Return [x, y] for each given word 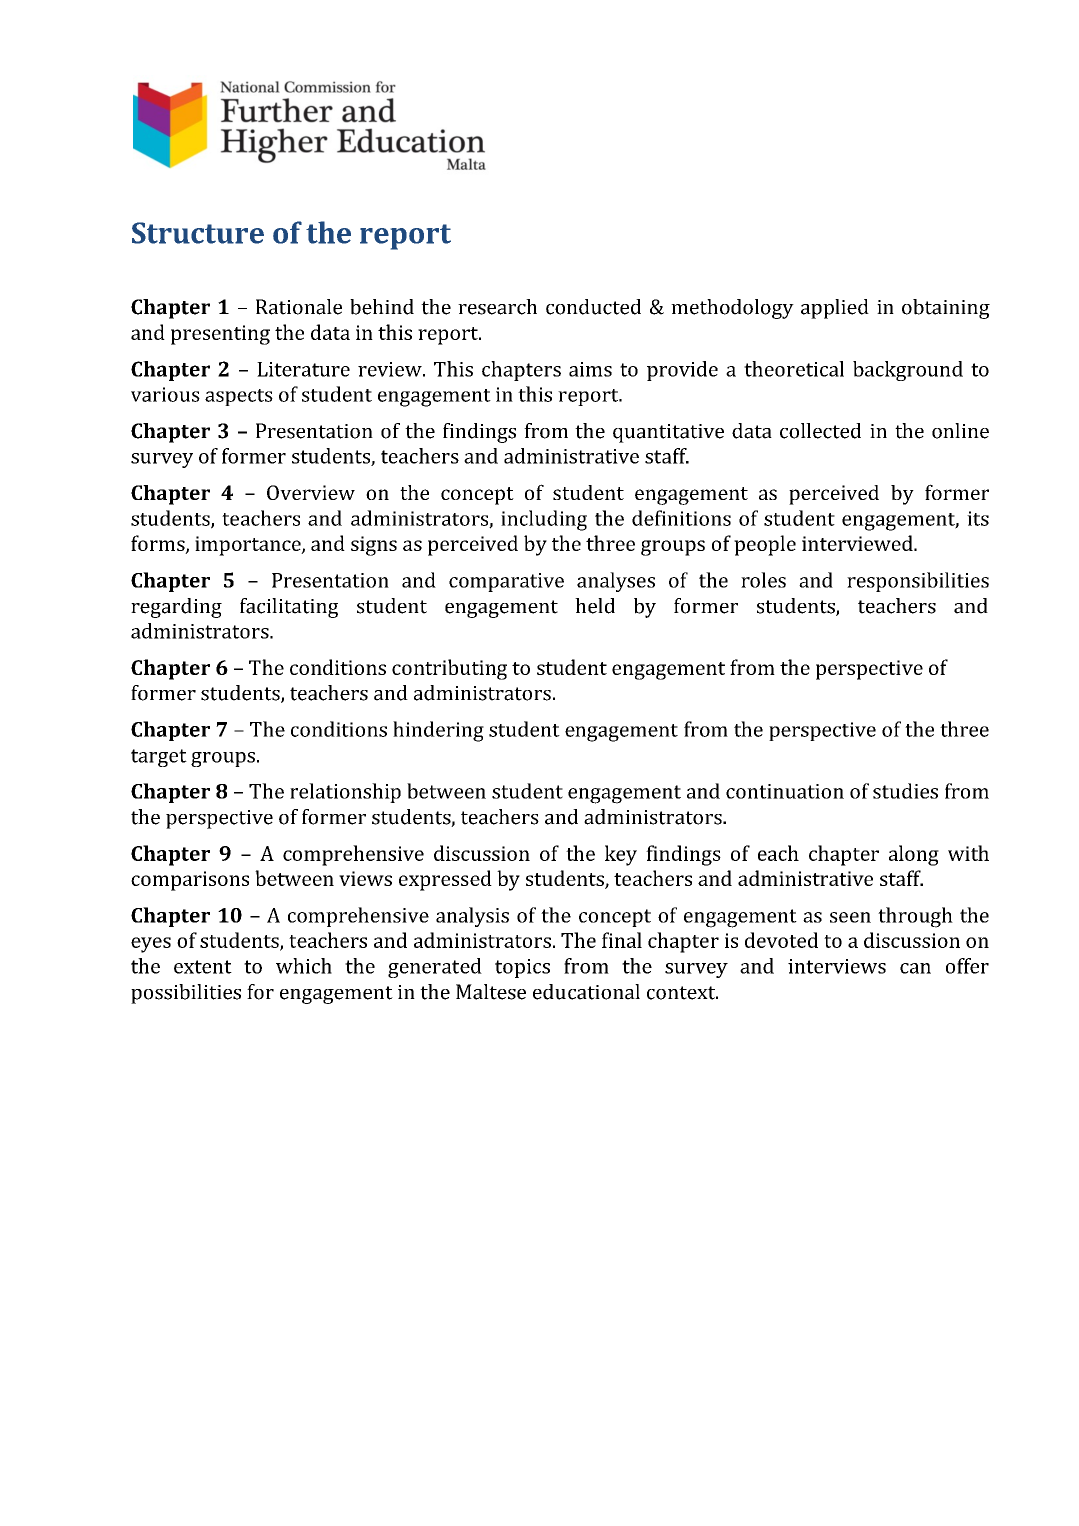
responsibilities [918, 582]
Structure [198, 233]
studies [905, 791]
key [621, 855]
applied [835, 309]
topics [522, 968]
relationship [345, 793]
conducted [593, 307]
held [595, 606]
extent [203, 967]
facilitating [289, 608]
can [915, 968]
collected [820, 431]
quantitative [668, 433]
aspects [239, 397]
